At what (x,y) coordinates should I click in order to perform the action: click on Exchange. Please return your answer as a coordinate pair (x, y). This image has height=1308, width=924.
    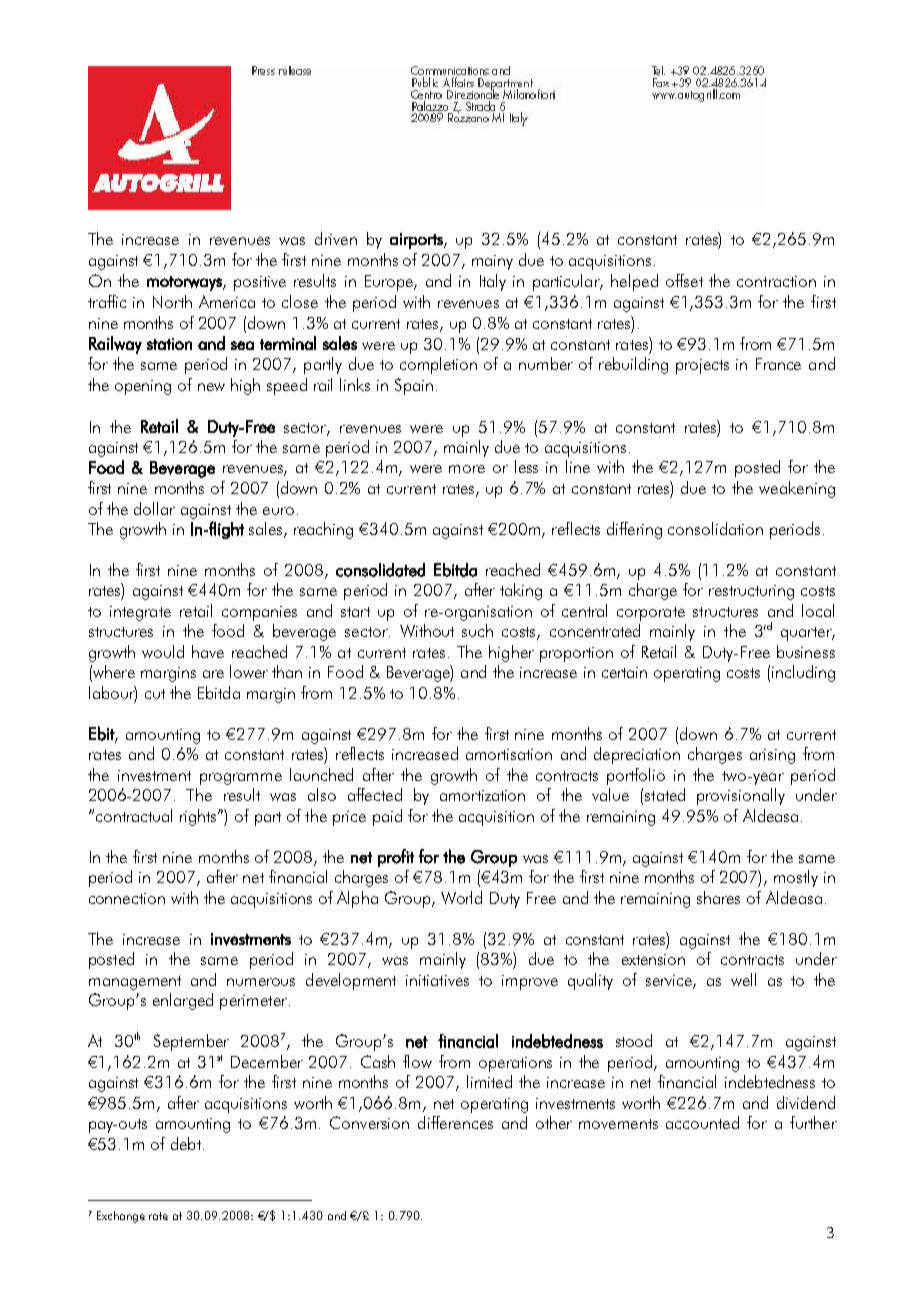
    Looking at the image, I should click on (121, 1217).
